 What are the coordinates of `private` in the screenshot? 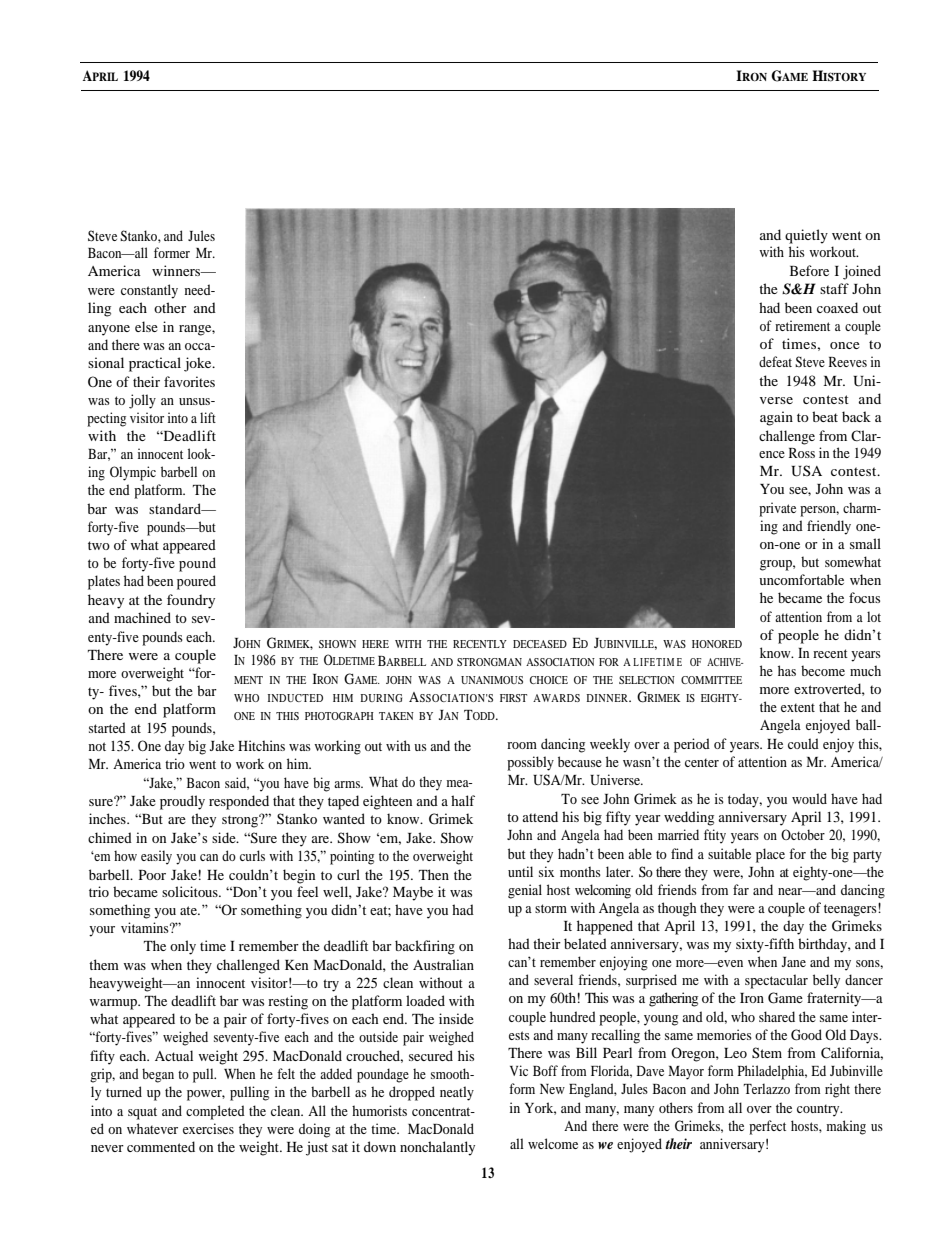 It's located at (777, 509).
